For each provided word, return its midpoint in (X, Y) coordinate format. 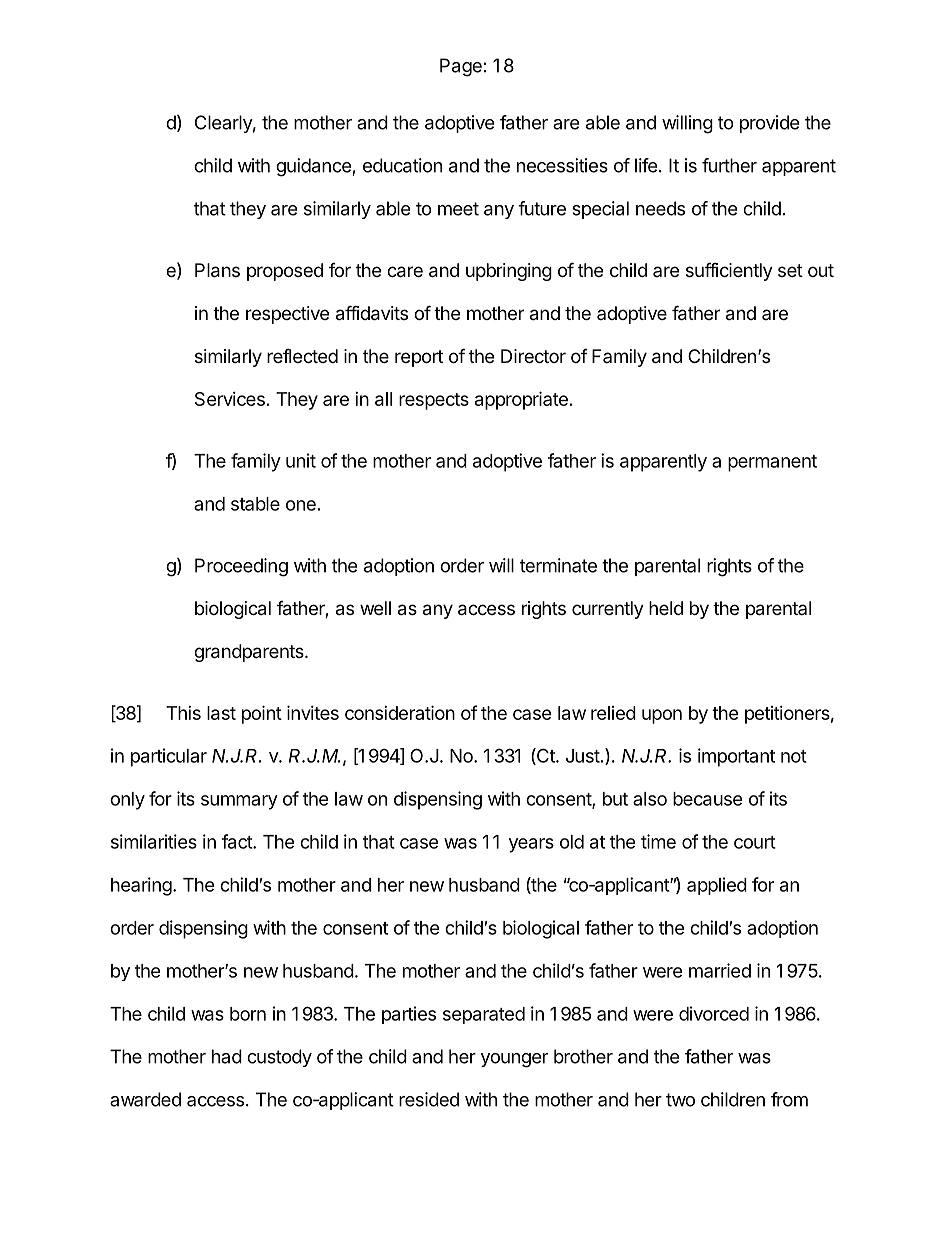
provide (769, 124)
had (227, 1056)
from (789, 1099)
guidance (313, 167)
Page (461, 67)
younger (514, 1060)
